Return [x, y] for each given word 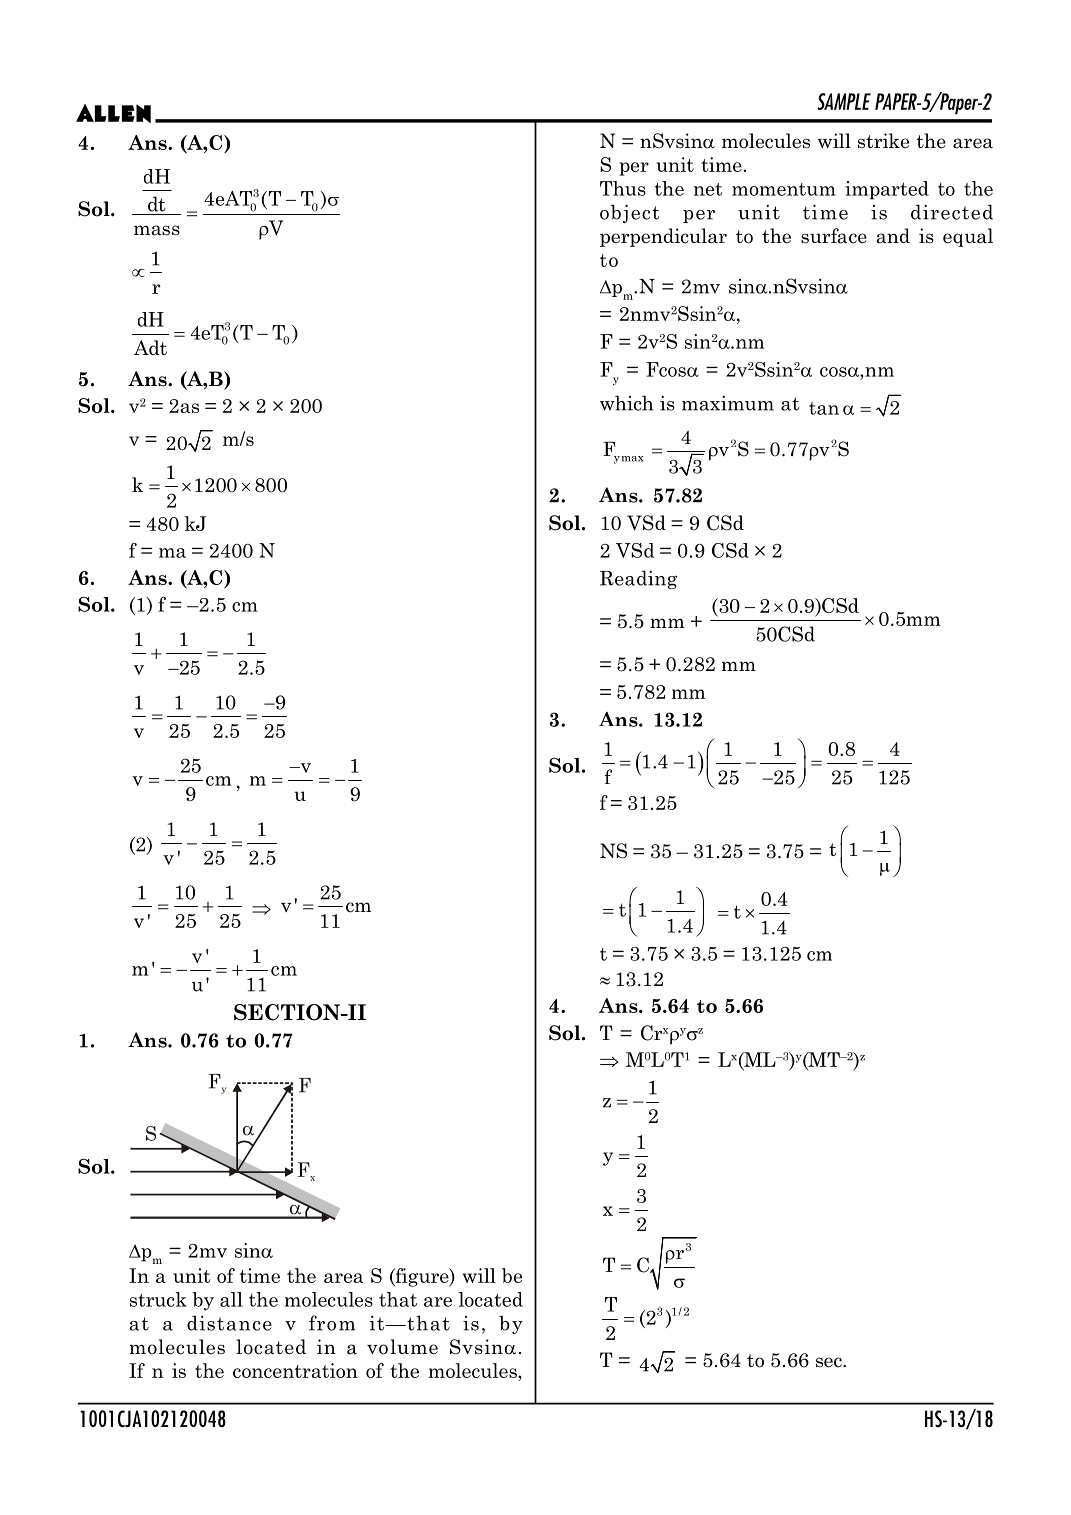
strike [883, 141]
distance [229, 1323]
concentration [295, 1370]
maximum [728, 403]
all [231, 1299]
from [332, 1323]
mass [157, 230]
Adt [150, 347]
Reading [638, 579]
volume [402, 1347]
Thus [623, 188]
